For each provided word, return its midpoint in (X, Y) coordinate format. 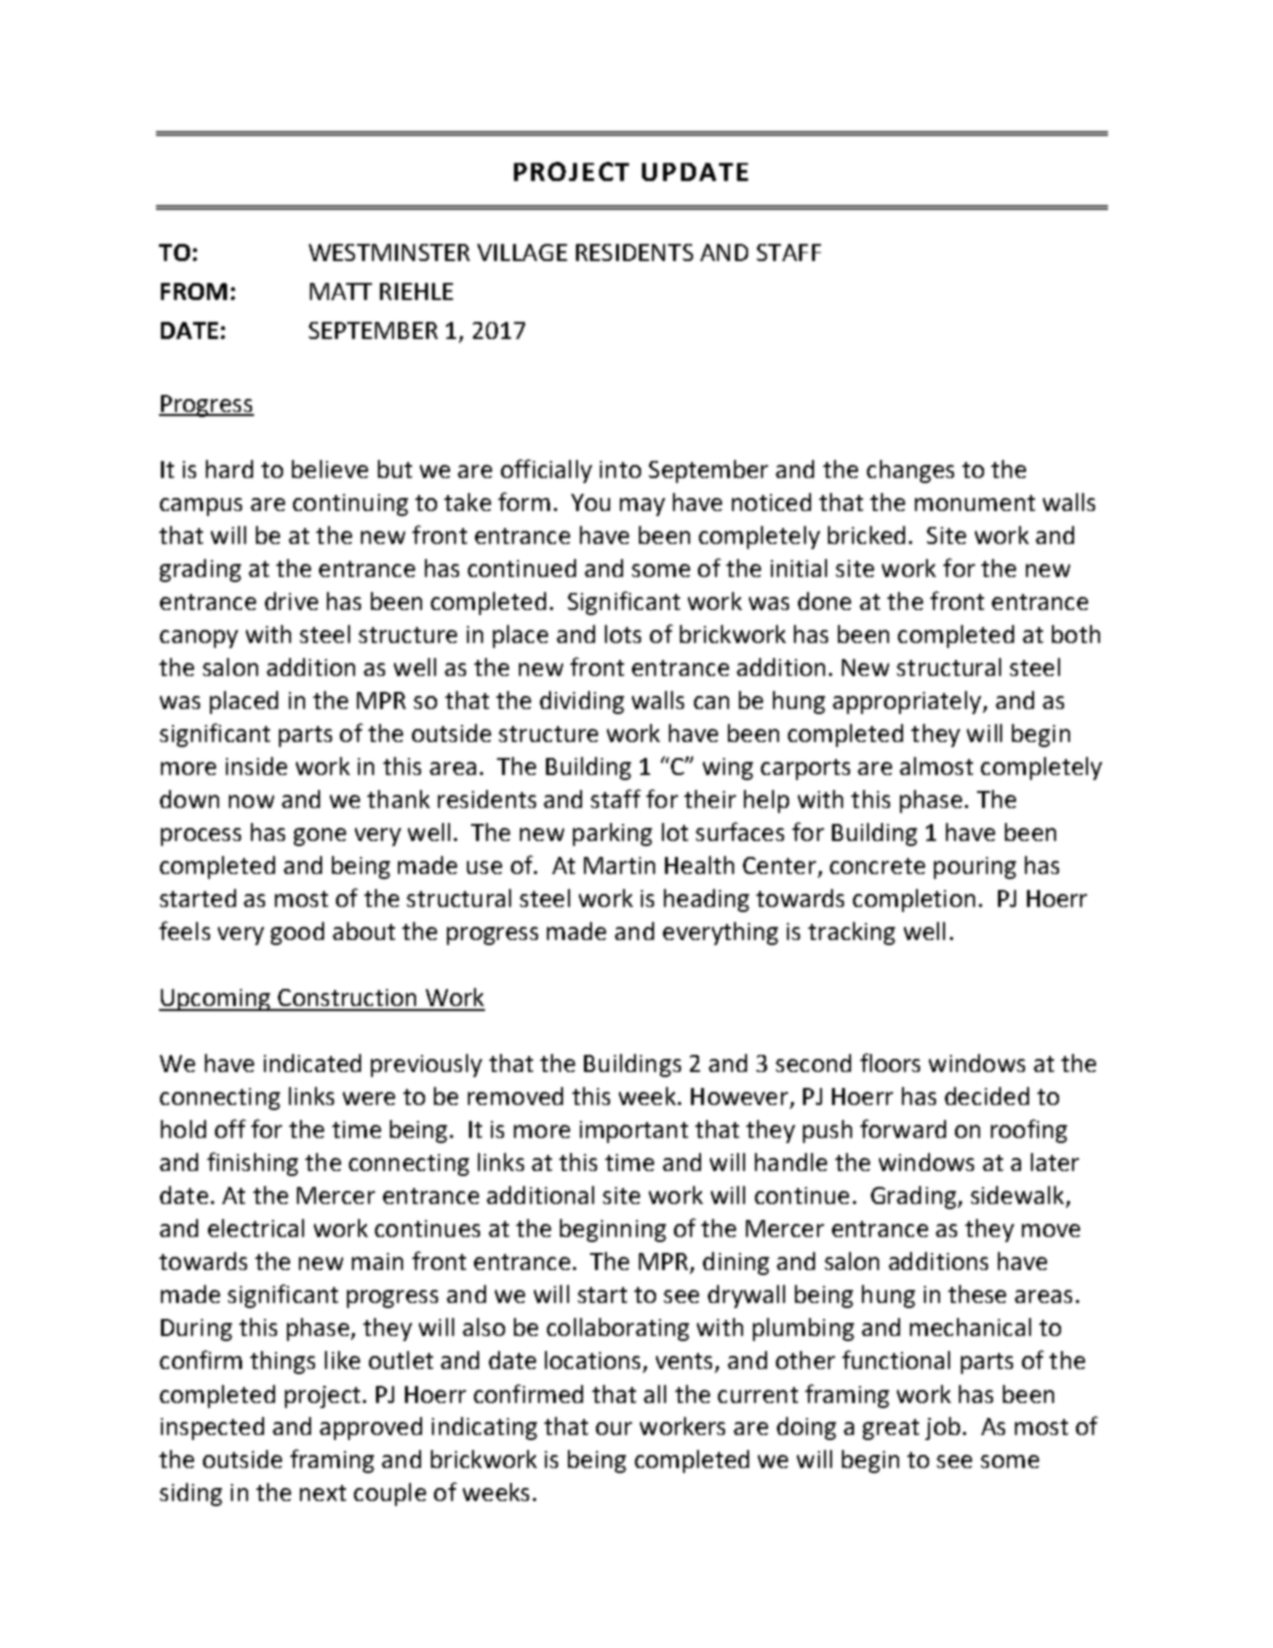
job (942, 1428)
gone (320, 837)
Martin (619, 865)
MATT (341, 291)
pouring (975, 868)
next (323, 1493)
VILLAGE (522, 252)
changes (910, 471)
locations (594, 1361)
